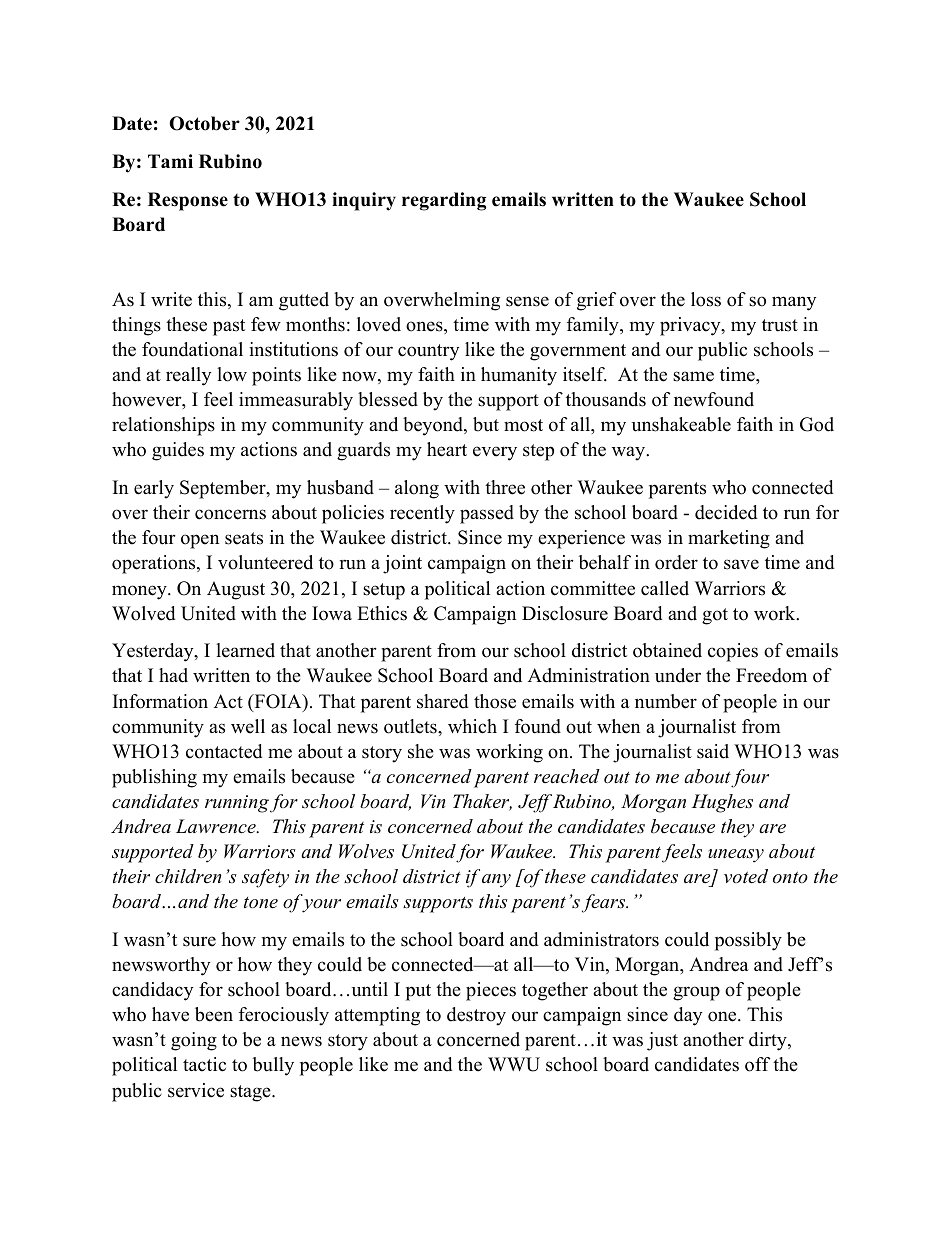 Image resolution: width=952 pixels, height=1233 pixels. Describe the element at coordinates (706, 299) in the screenshot. I see `loss` at that location.
